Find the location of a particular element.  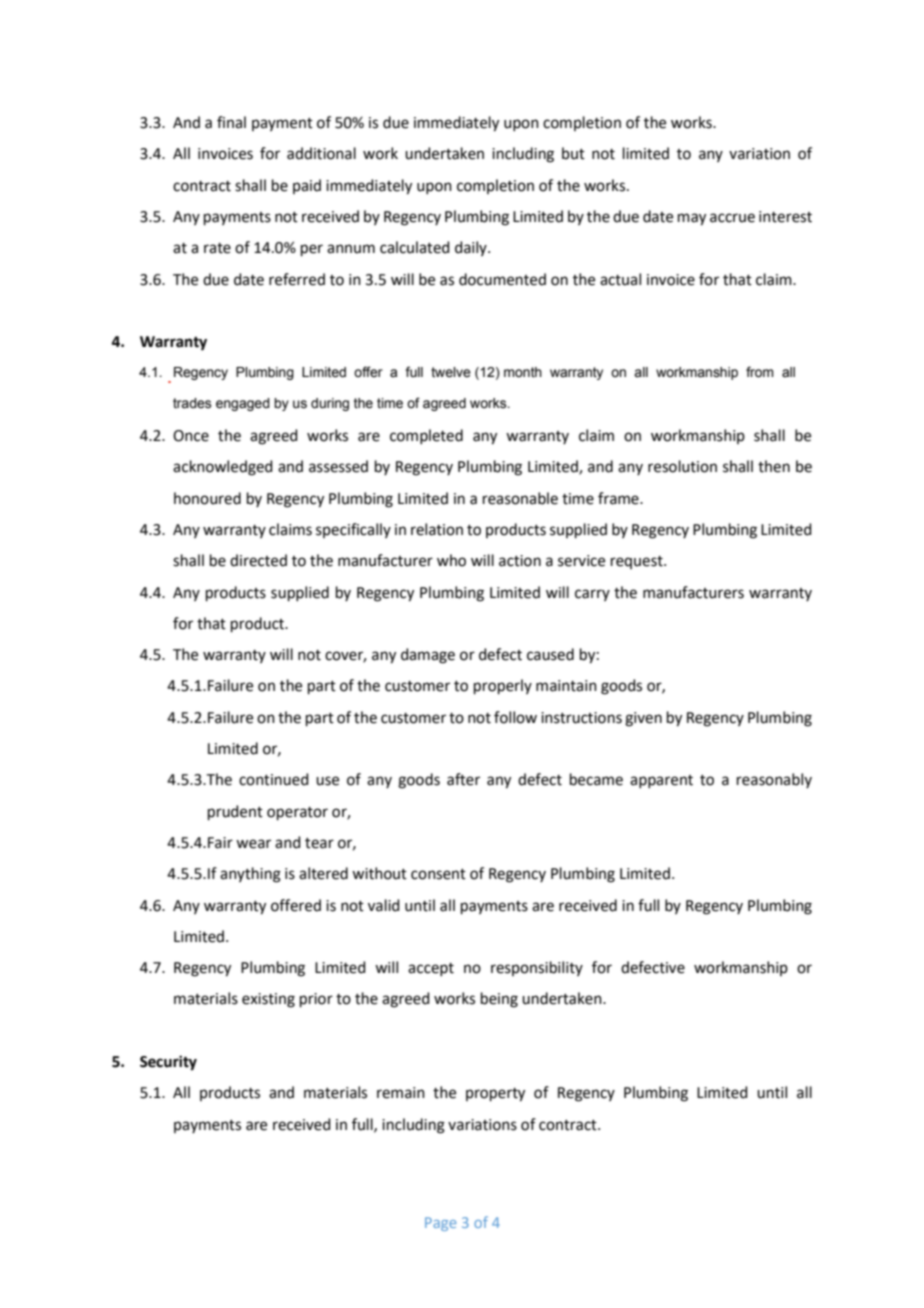

twelve is located at coordinates (451, 372).
